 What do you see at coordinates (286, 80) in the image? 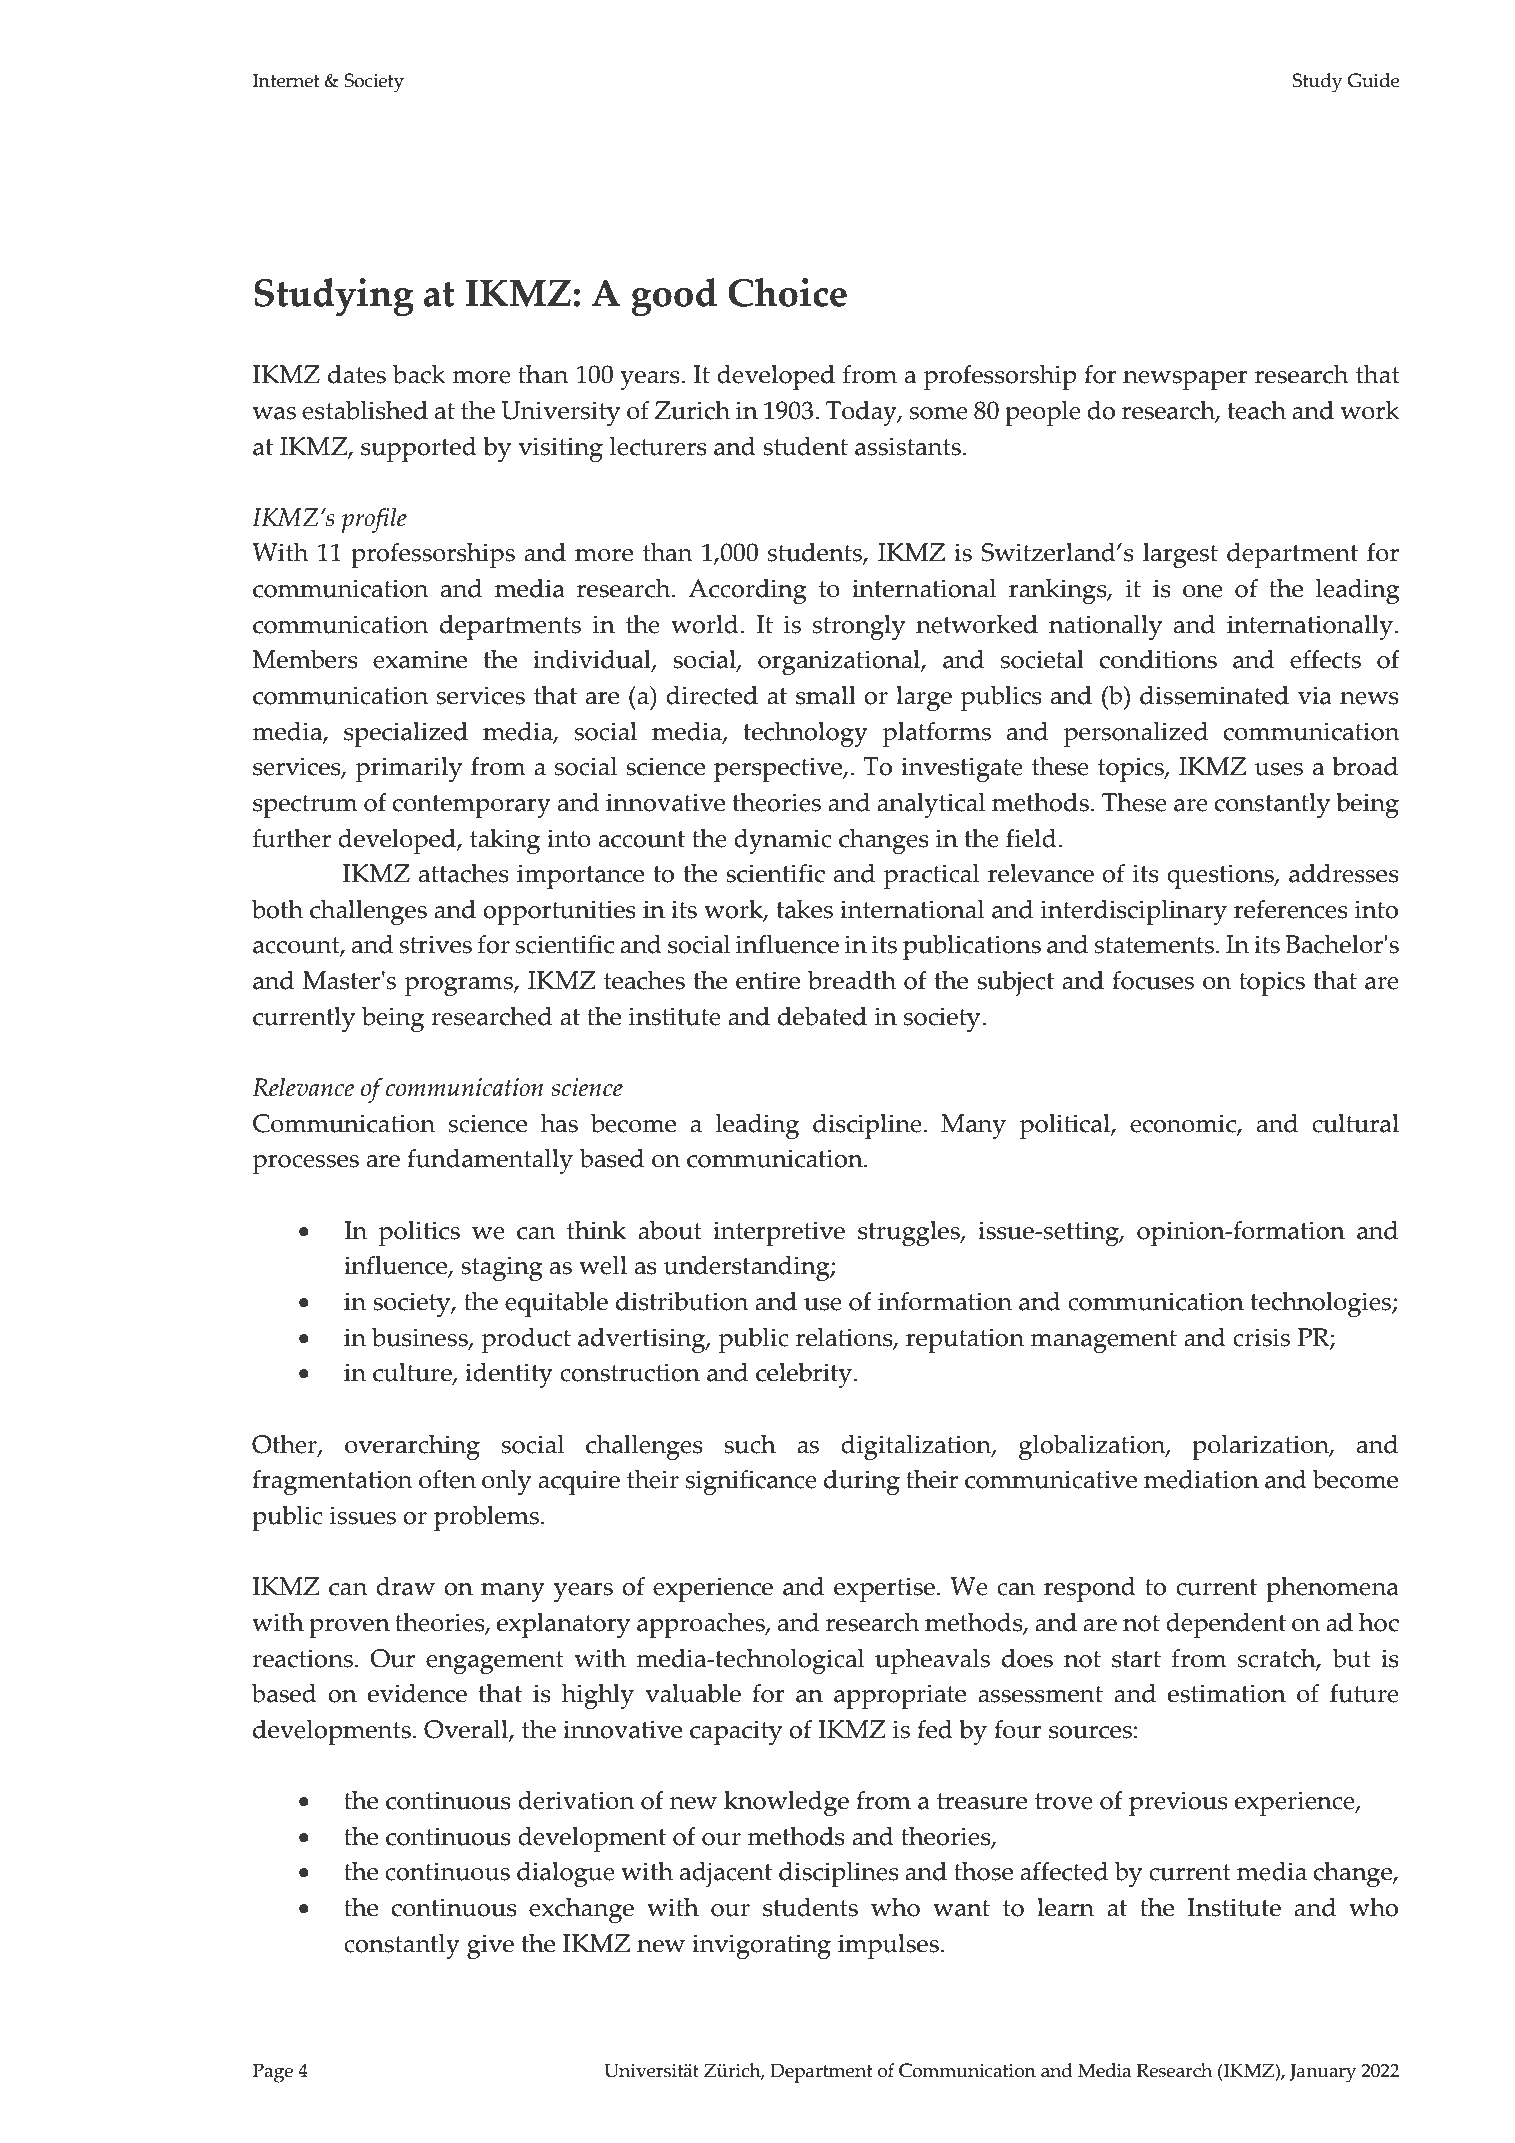
I see `Internet` at bounding box center [286, 80].
